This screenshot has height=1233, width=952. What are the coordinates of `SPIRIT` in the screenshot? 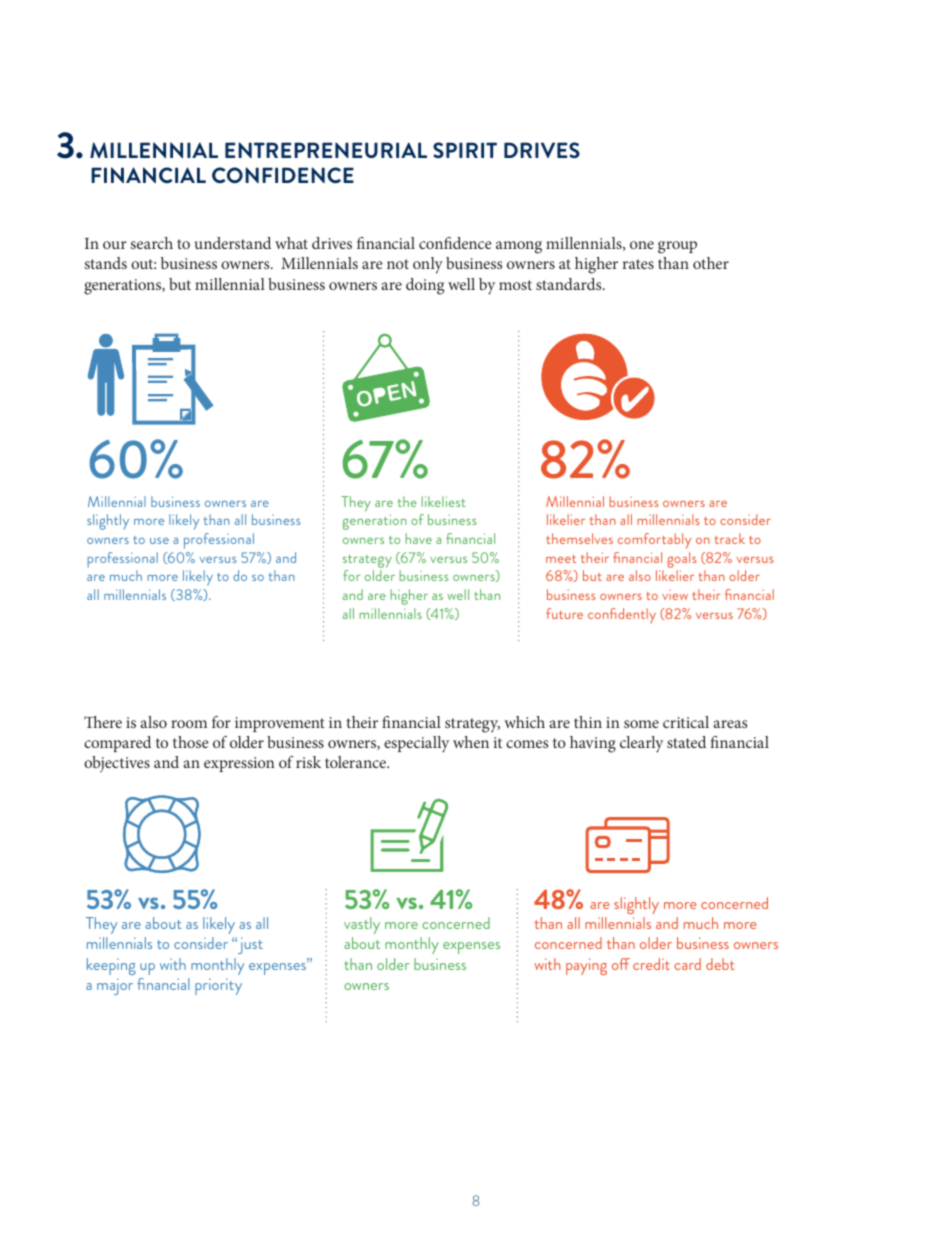 It's located at (465, 150).
